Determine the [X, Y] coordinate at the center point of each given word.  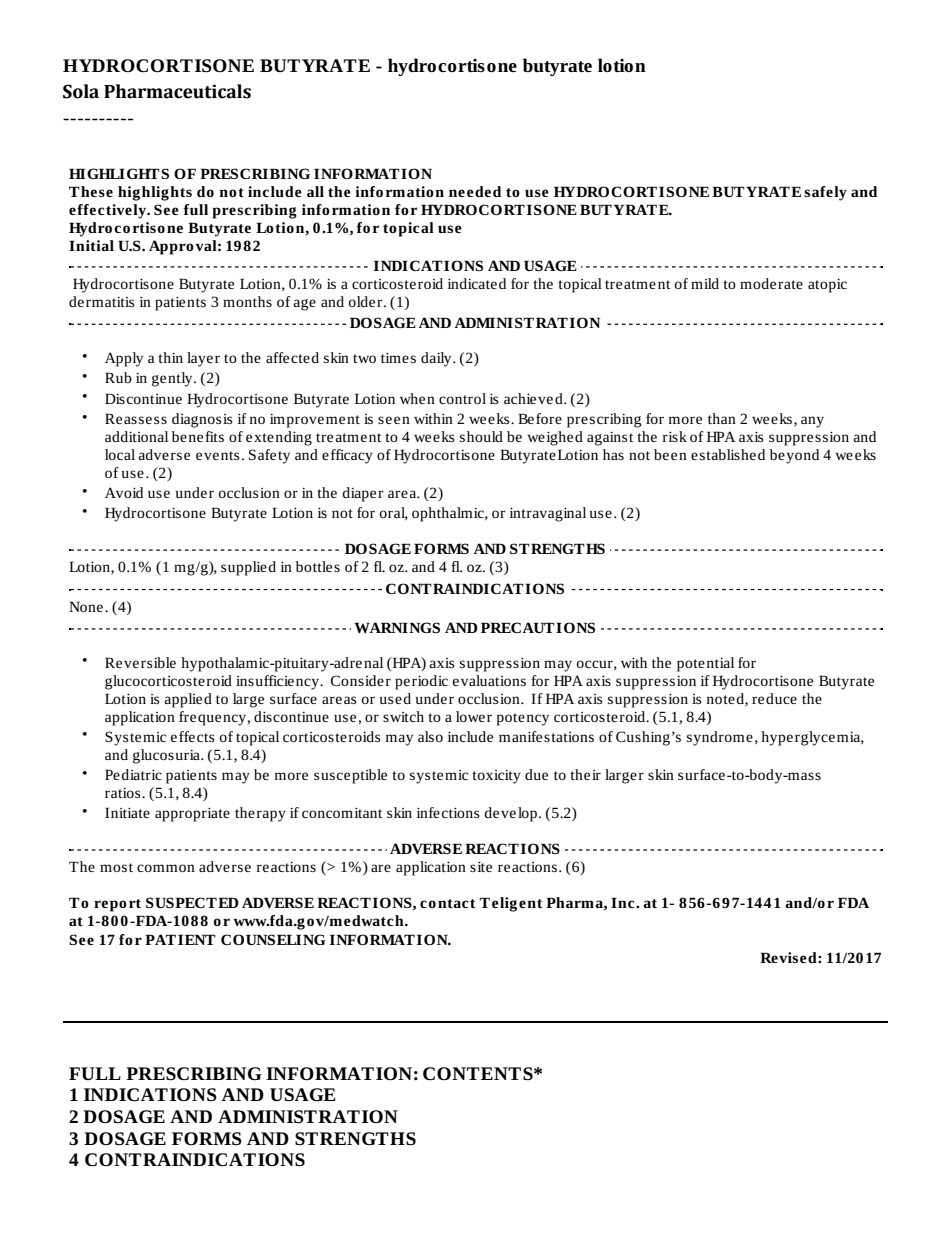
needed [475, 191]
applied [188, 700]
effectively [108, 211]
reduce [774, 698]
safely [825, 193]
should [481, 436]
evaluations [489, 680]
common [166, 868]
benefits [198, 436]
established [728, 454]
